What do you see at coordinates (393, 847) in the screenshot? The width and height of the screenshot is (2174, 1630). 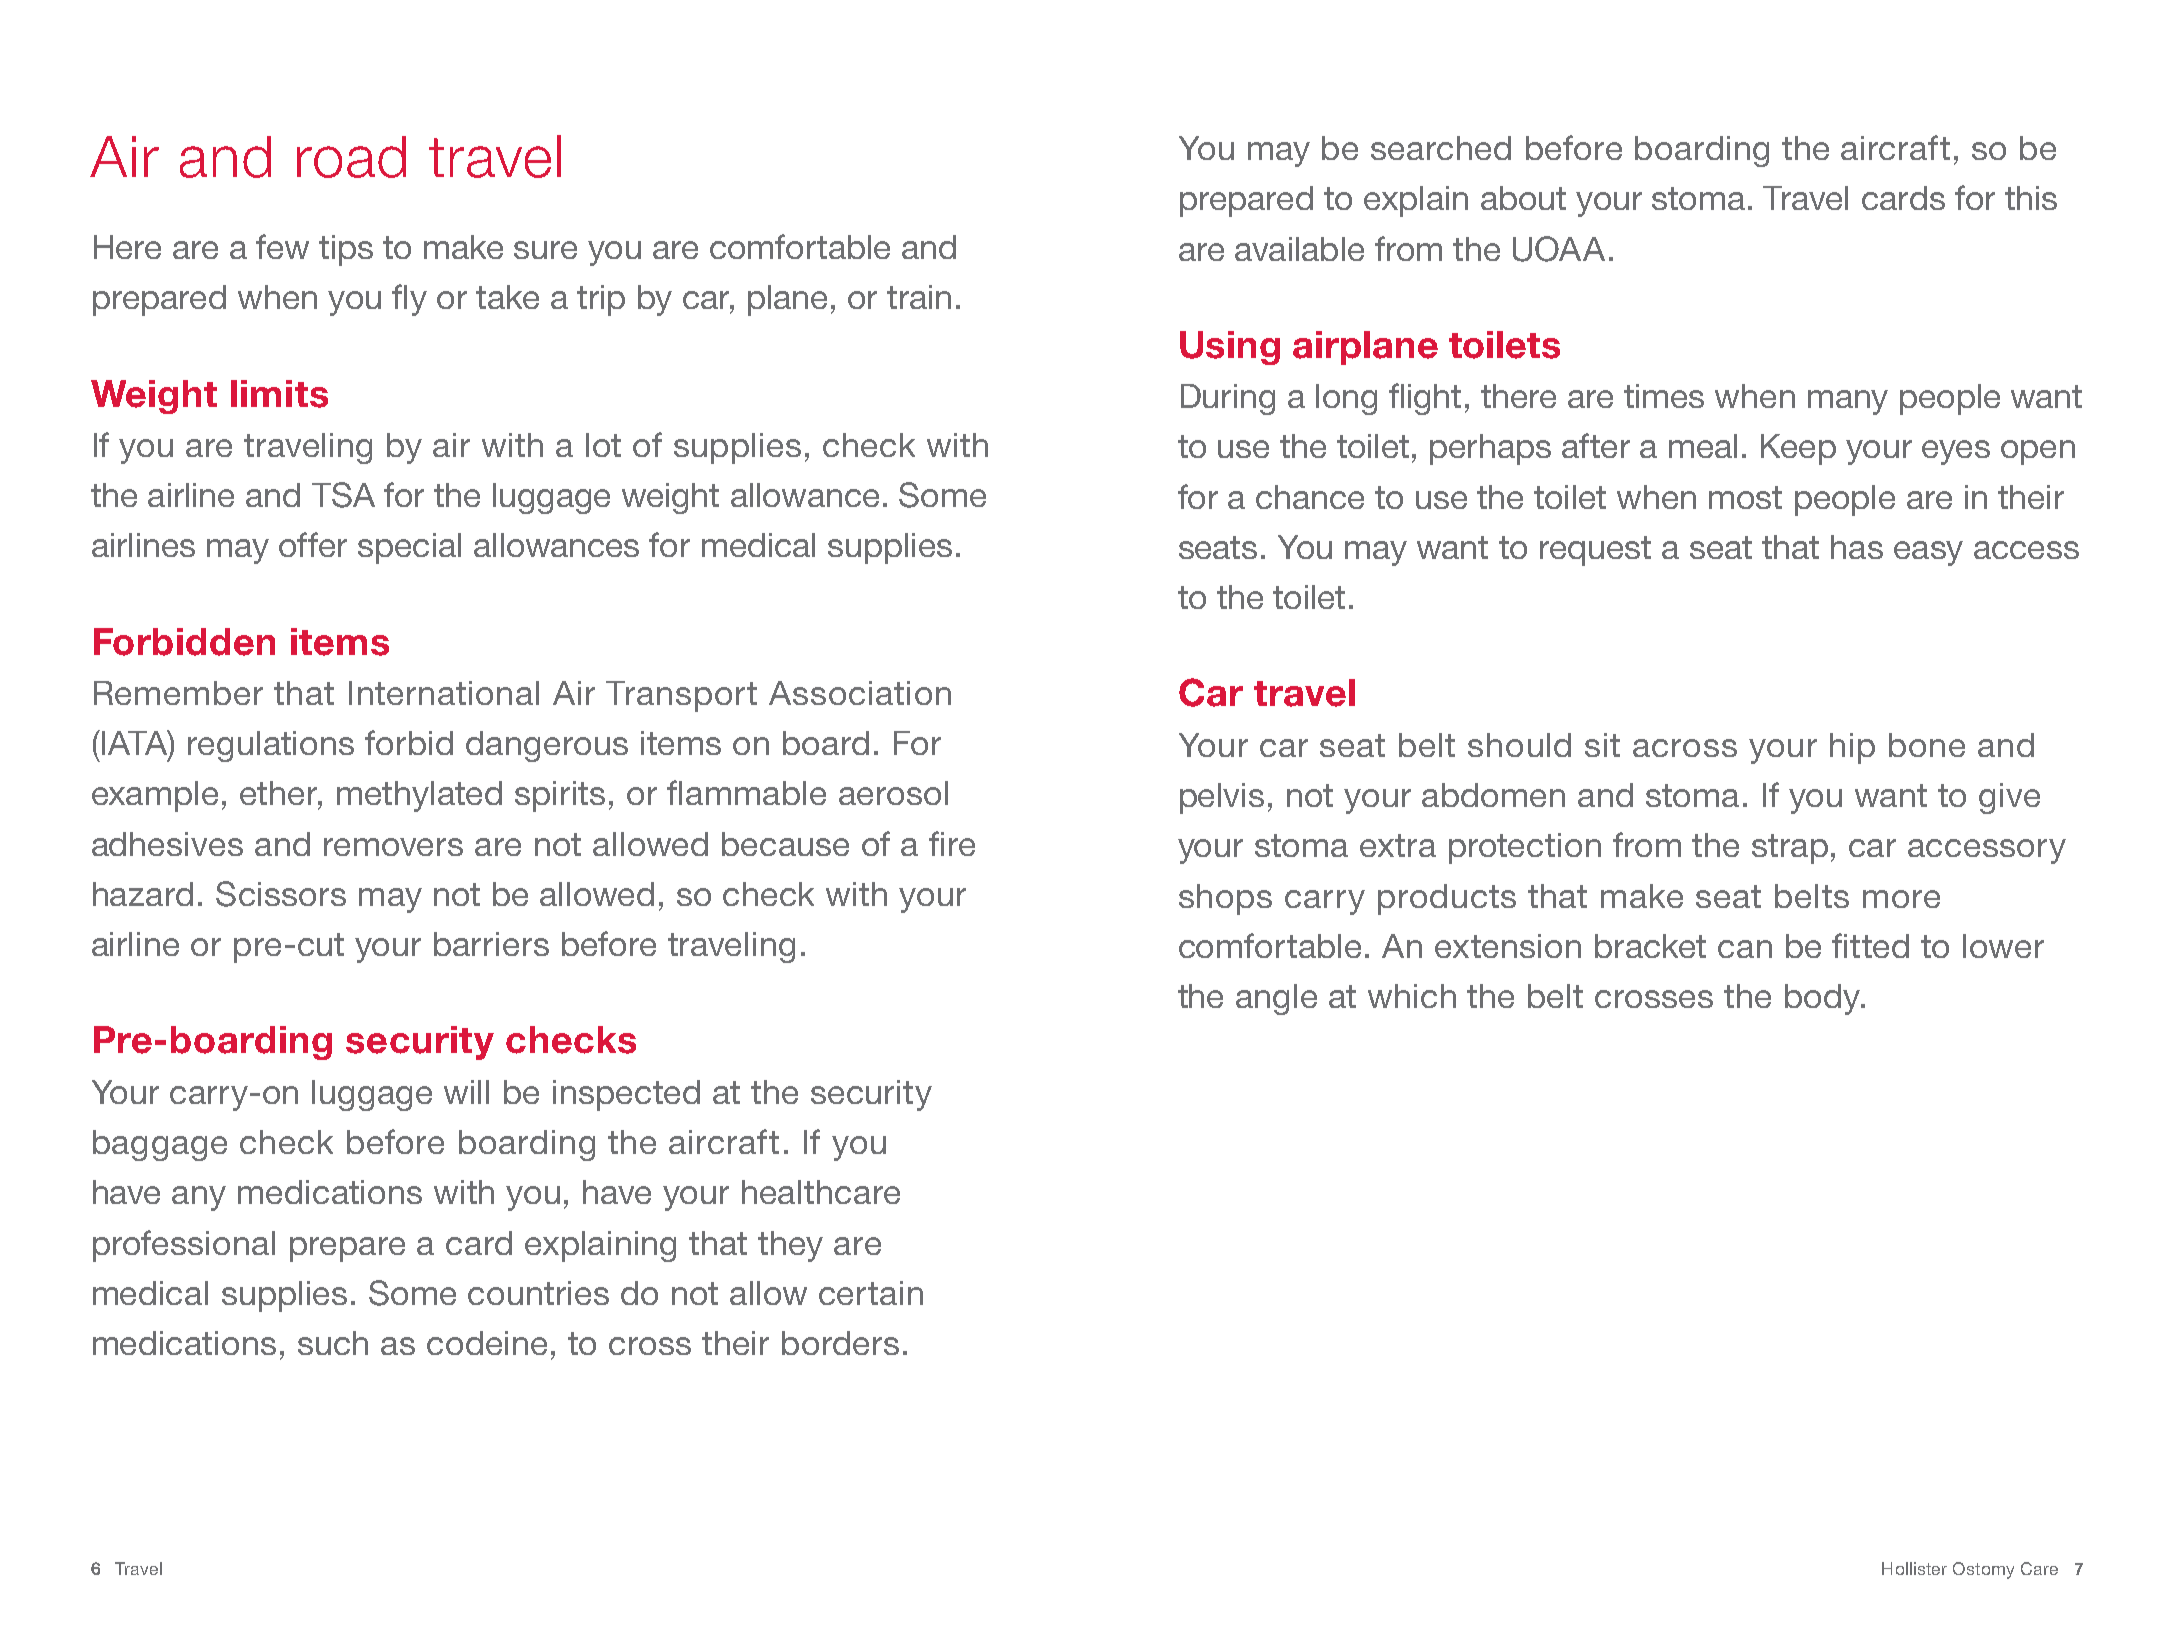 I see `removers` at bounding box center [393, 847].
